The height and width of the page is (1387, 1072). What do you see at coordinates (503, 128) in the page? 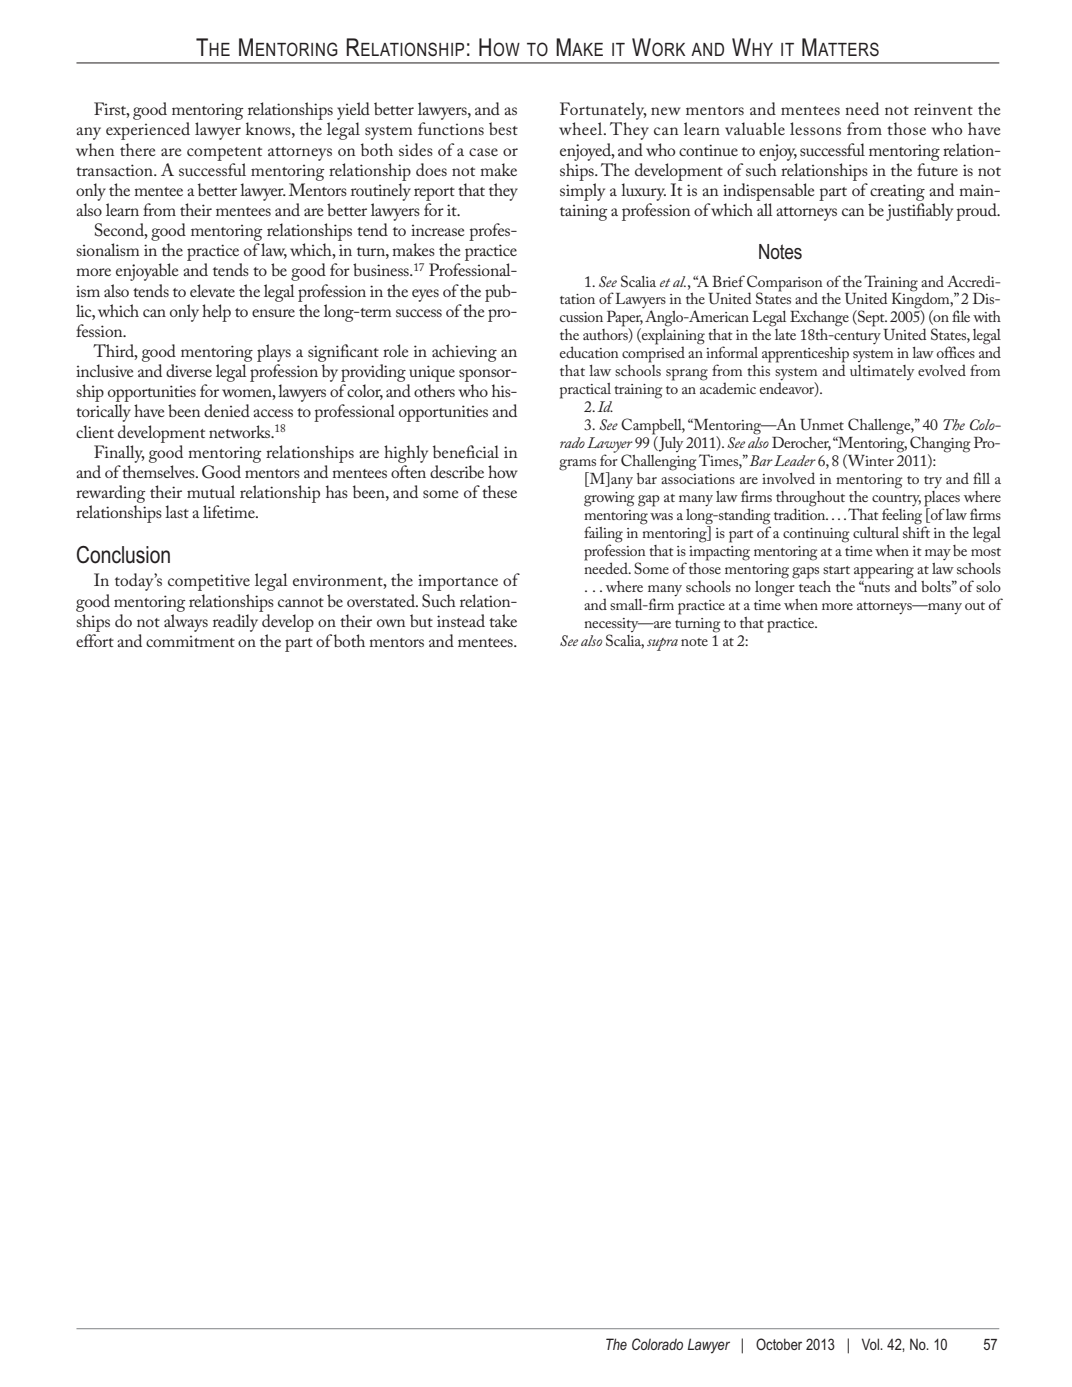
I see `best` at bounding box center [503, 128].
